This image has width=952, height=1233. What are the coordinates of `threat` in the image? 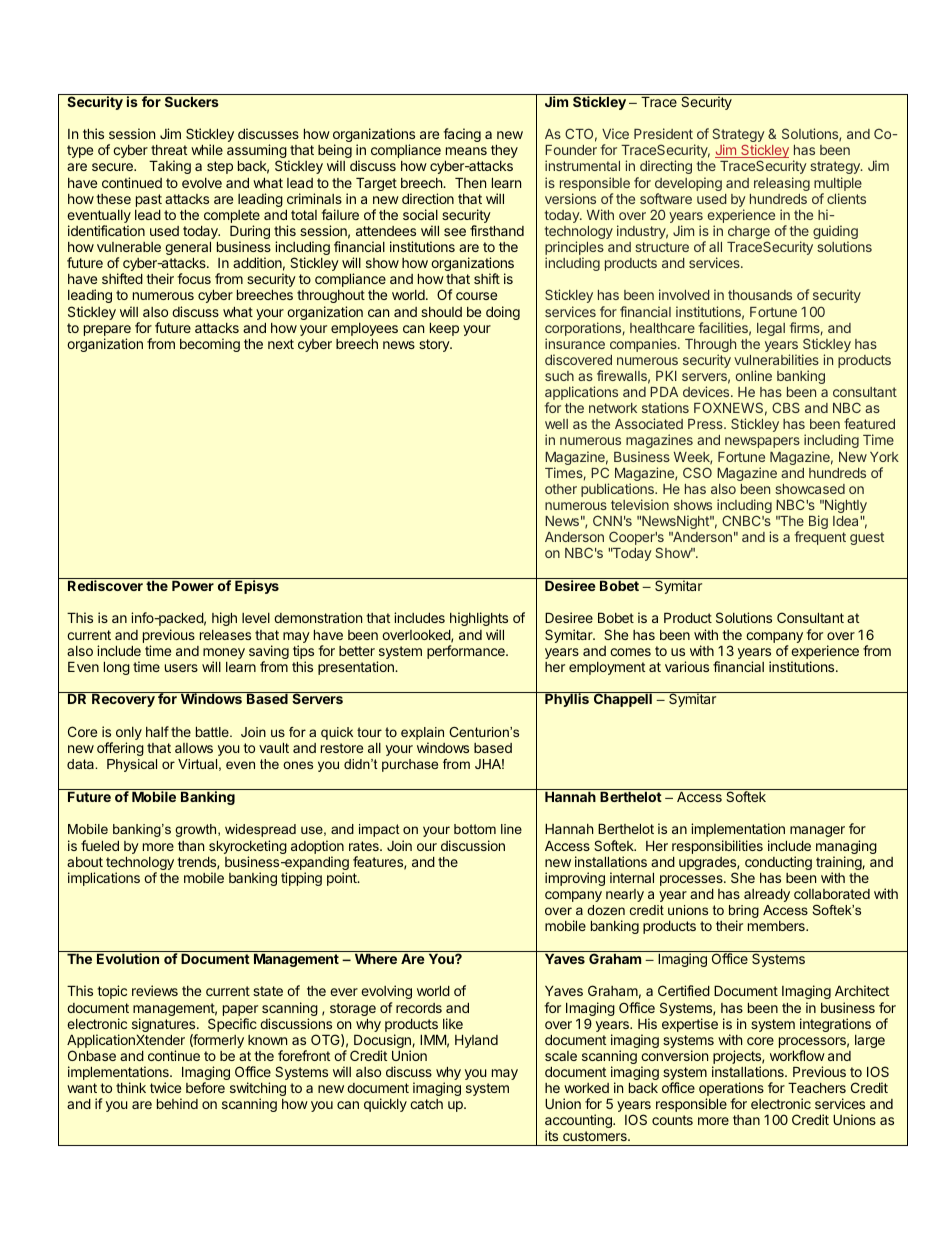 It's located at (169, 150).
